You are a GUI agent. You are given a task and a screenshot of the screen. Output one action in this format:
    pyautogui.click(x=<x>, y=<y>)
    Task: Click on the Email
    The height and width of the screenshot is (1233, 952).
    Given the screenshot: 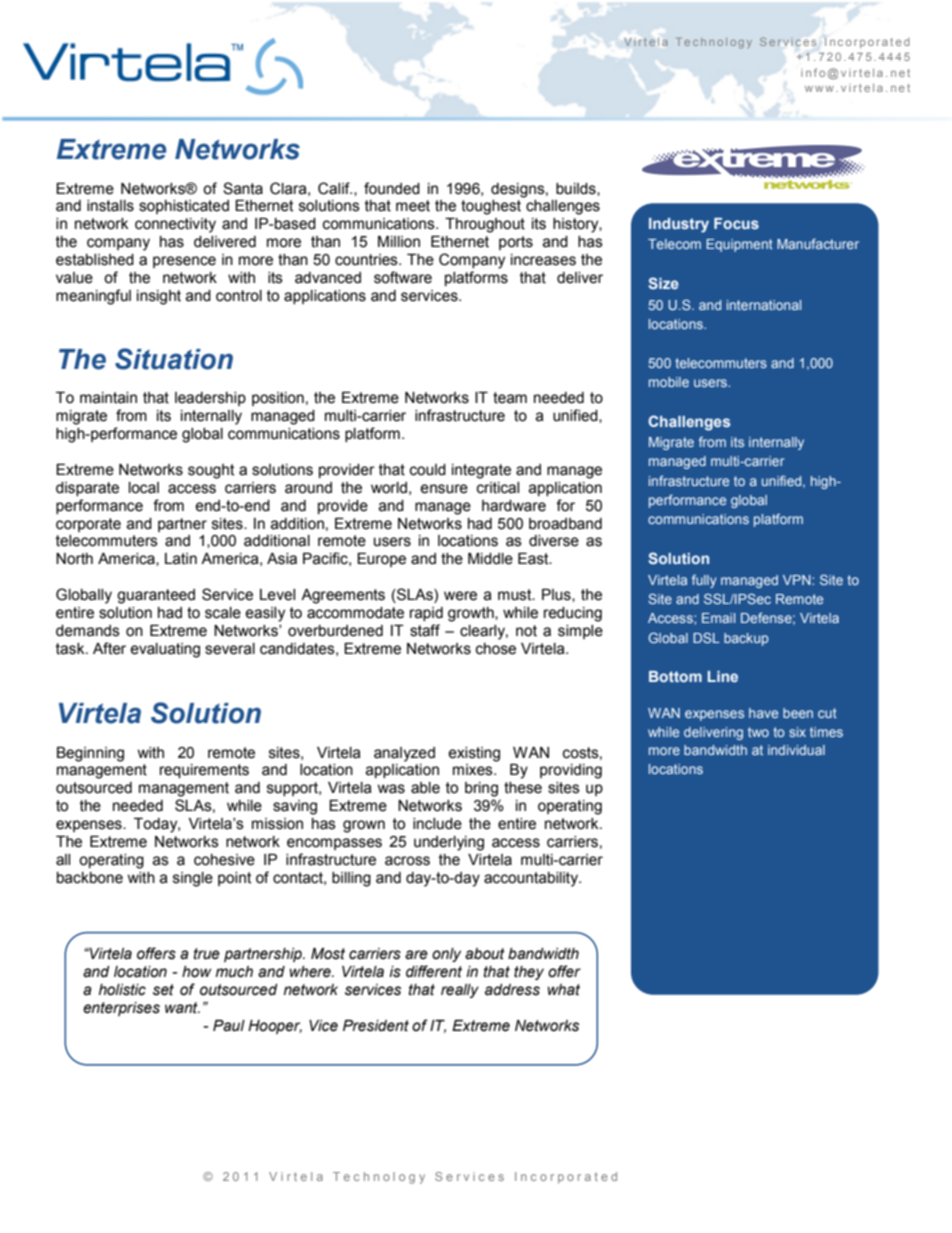 What is the action you would take?
    pyautogui.click(x=718, y=618)
